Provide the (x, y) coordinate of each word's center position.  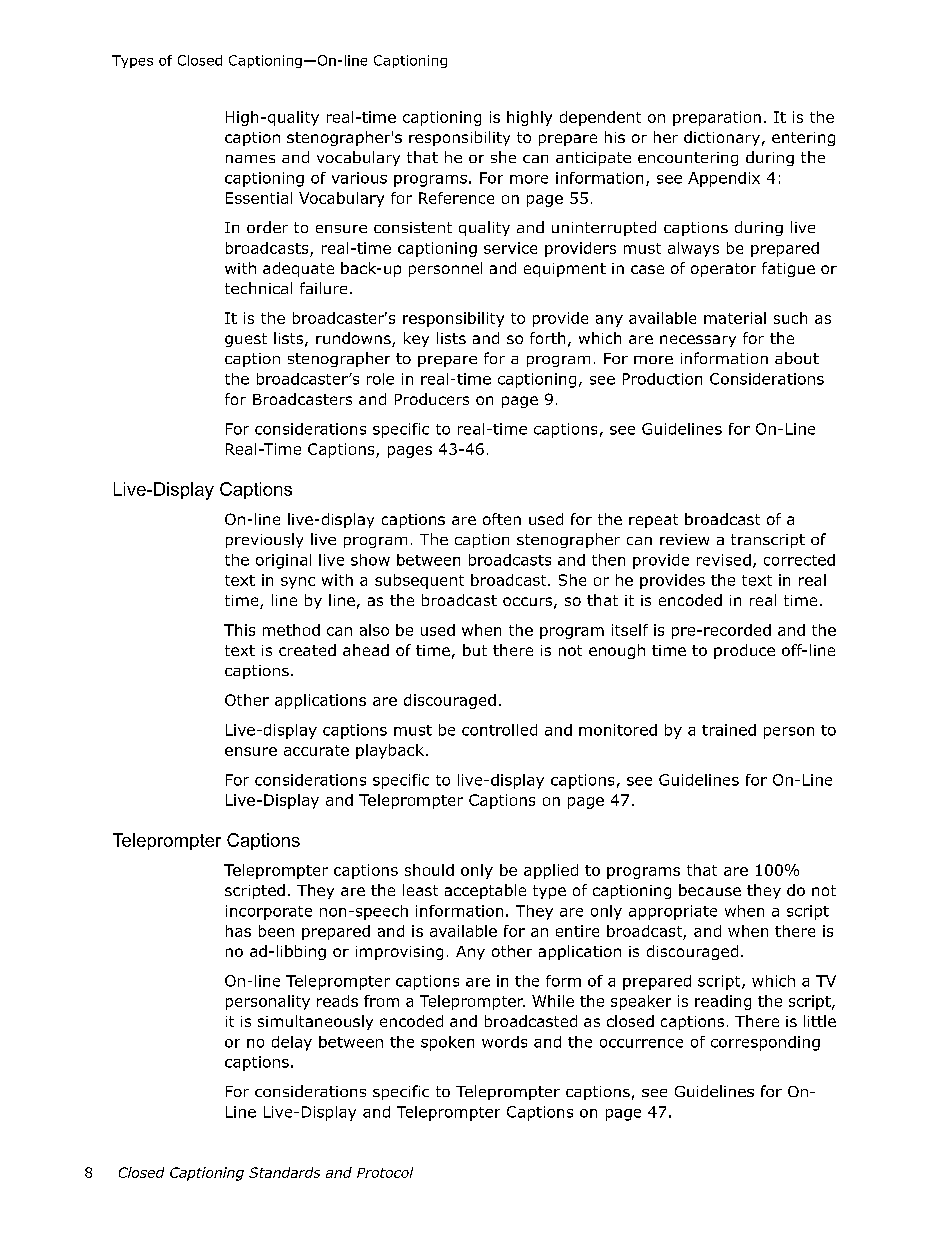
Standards (284, 1172)
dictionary (722, 138)
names (250, 159)
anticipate (593, 159)
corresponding (765, 1043)
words (504, 1042)
